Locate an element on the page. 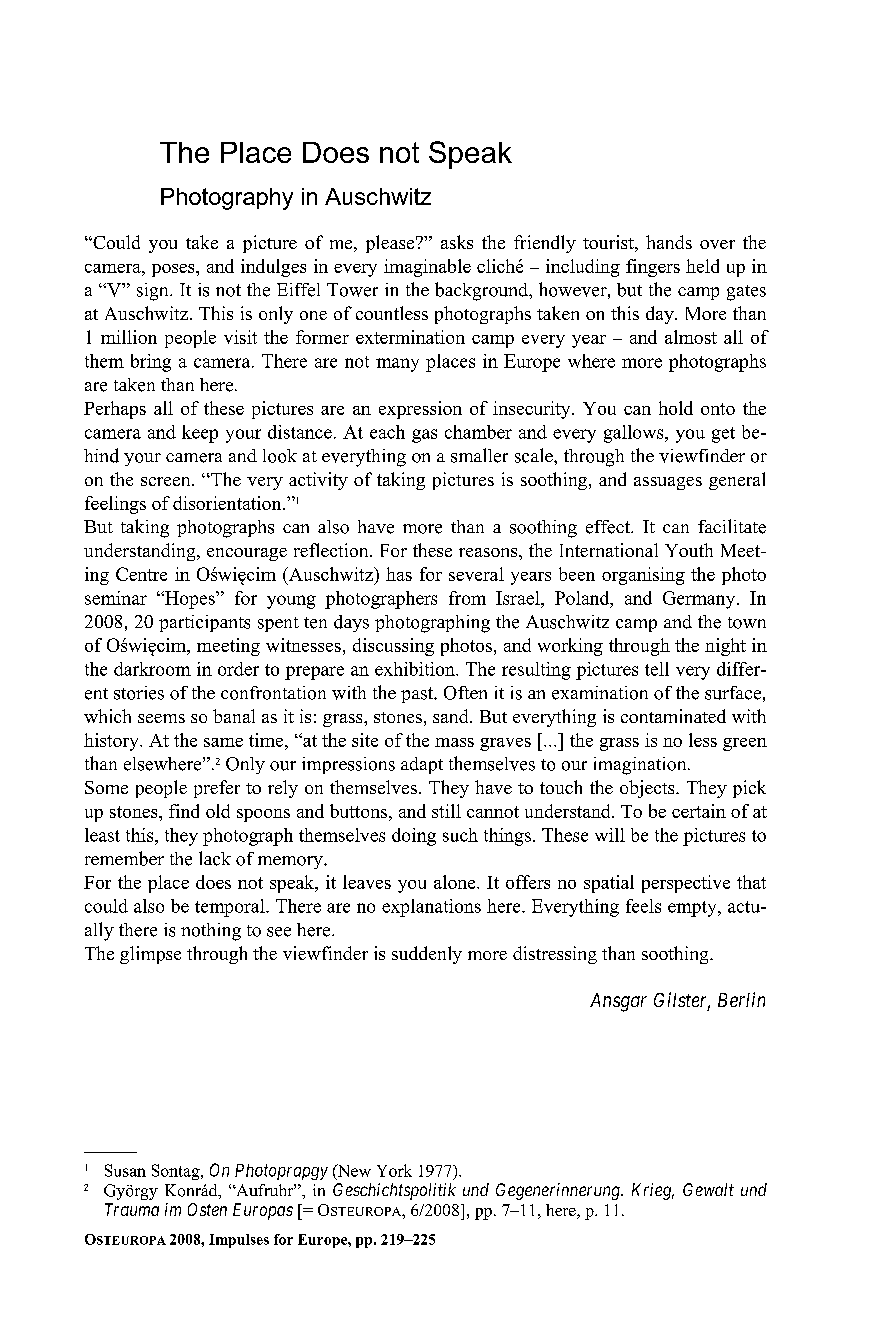  fingers is located at coordinates (653, 268).
